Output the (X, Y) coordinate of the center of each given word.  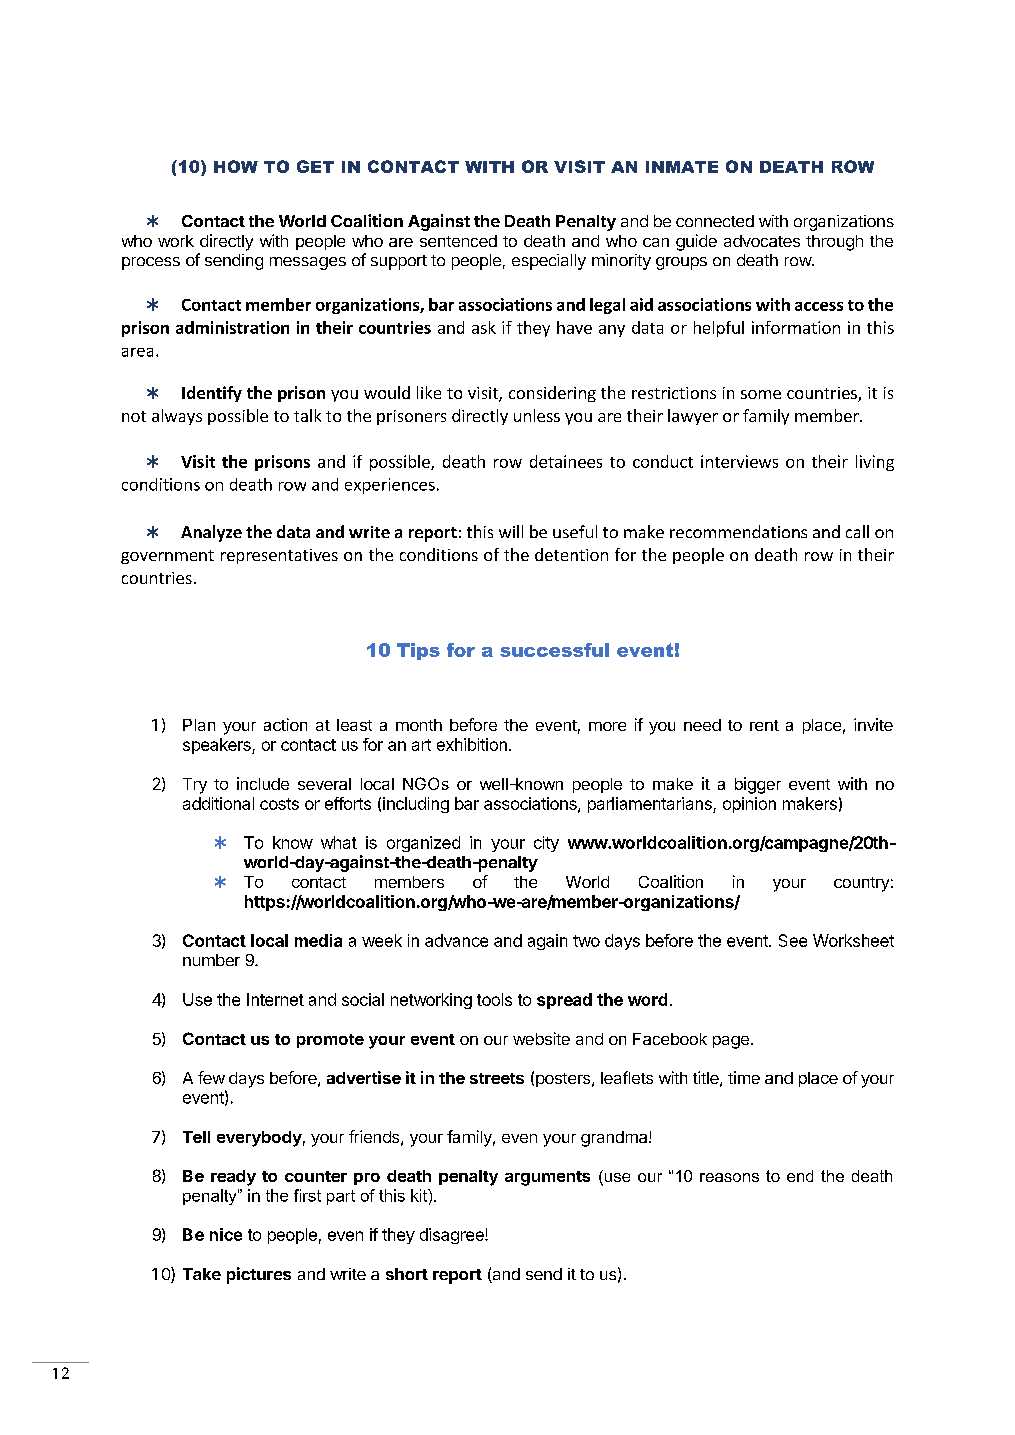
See (793, 940)
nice (226, 1234)
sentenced (458, 241)
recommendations (738, 531)
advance (456, 940)
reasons (729, 1177)
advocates (762, 241)
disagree (453, 1236)
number (211, 960)
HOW (236, 166)
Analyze (211, 533)
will (511, 531)
